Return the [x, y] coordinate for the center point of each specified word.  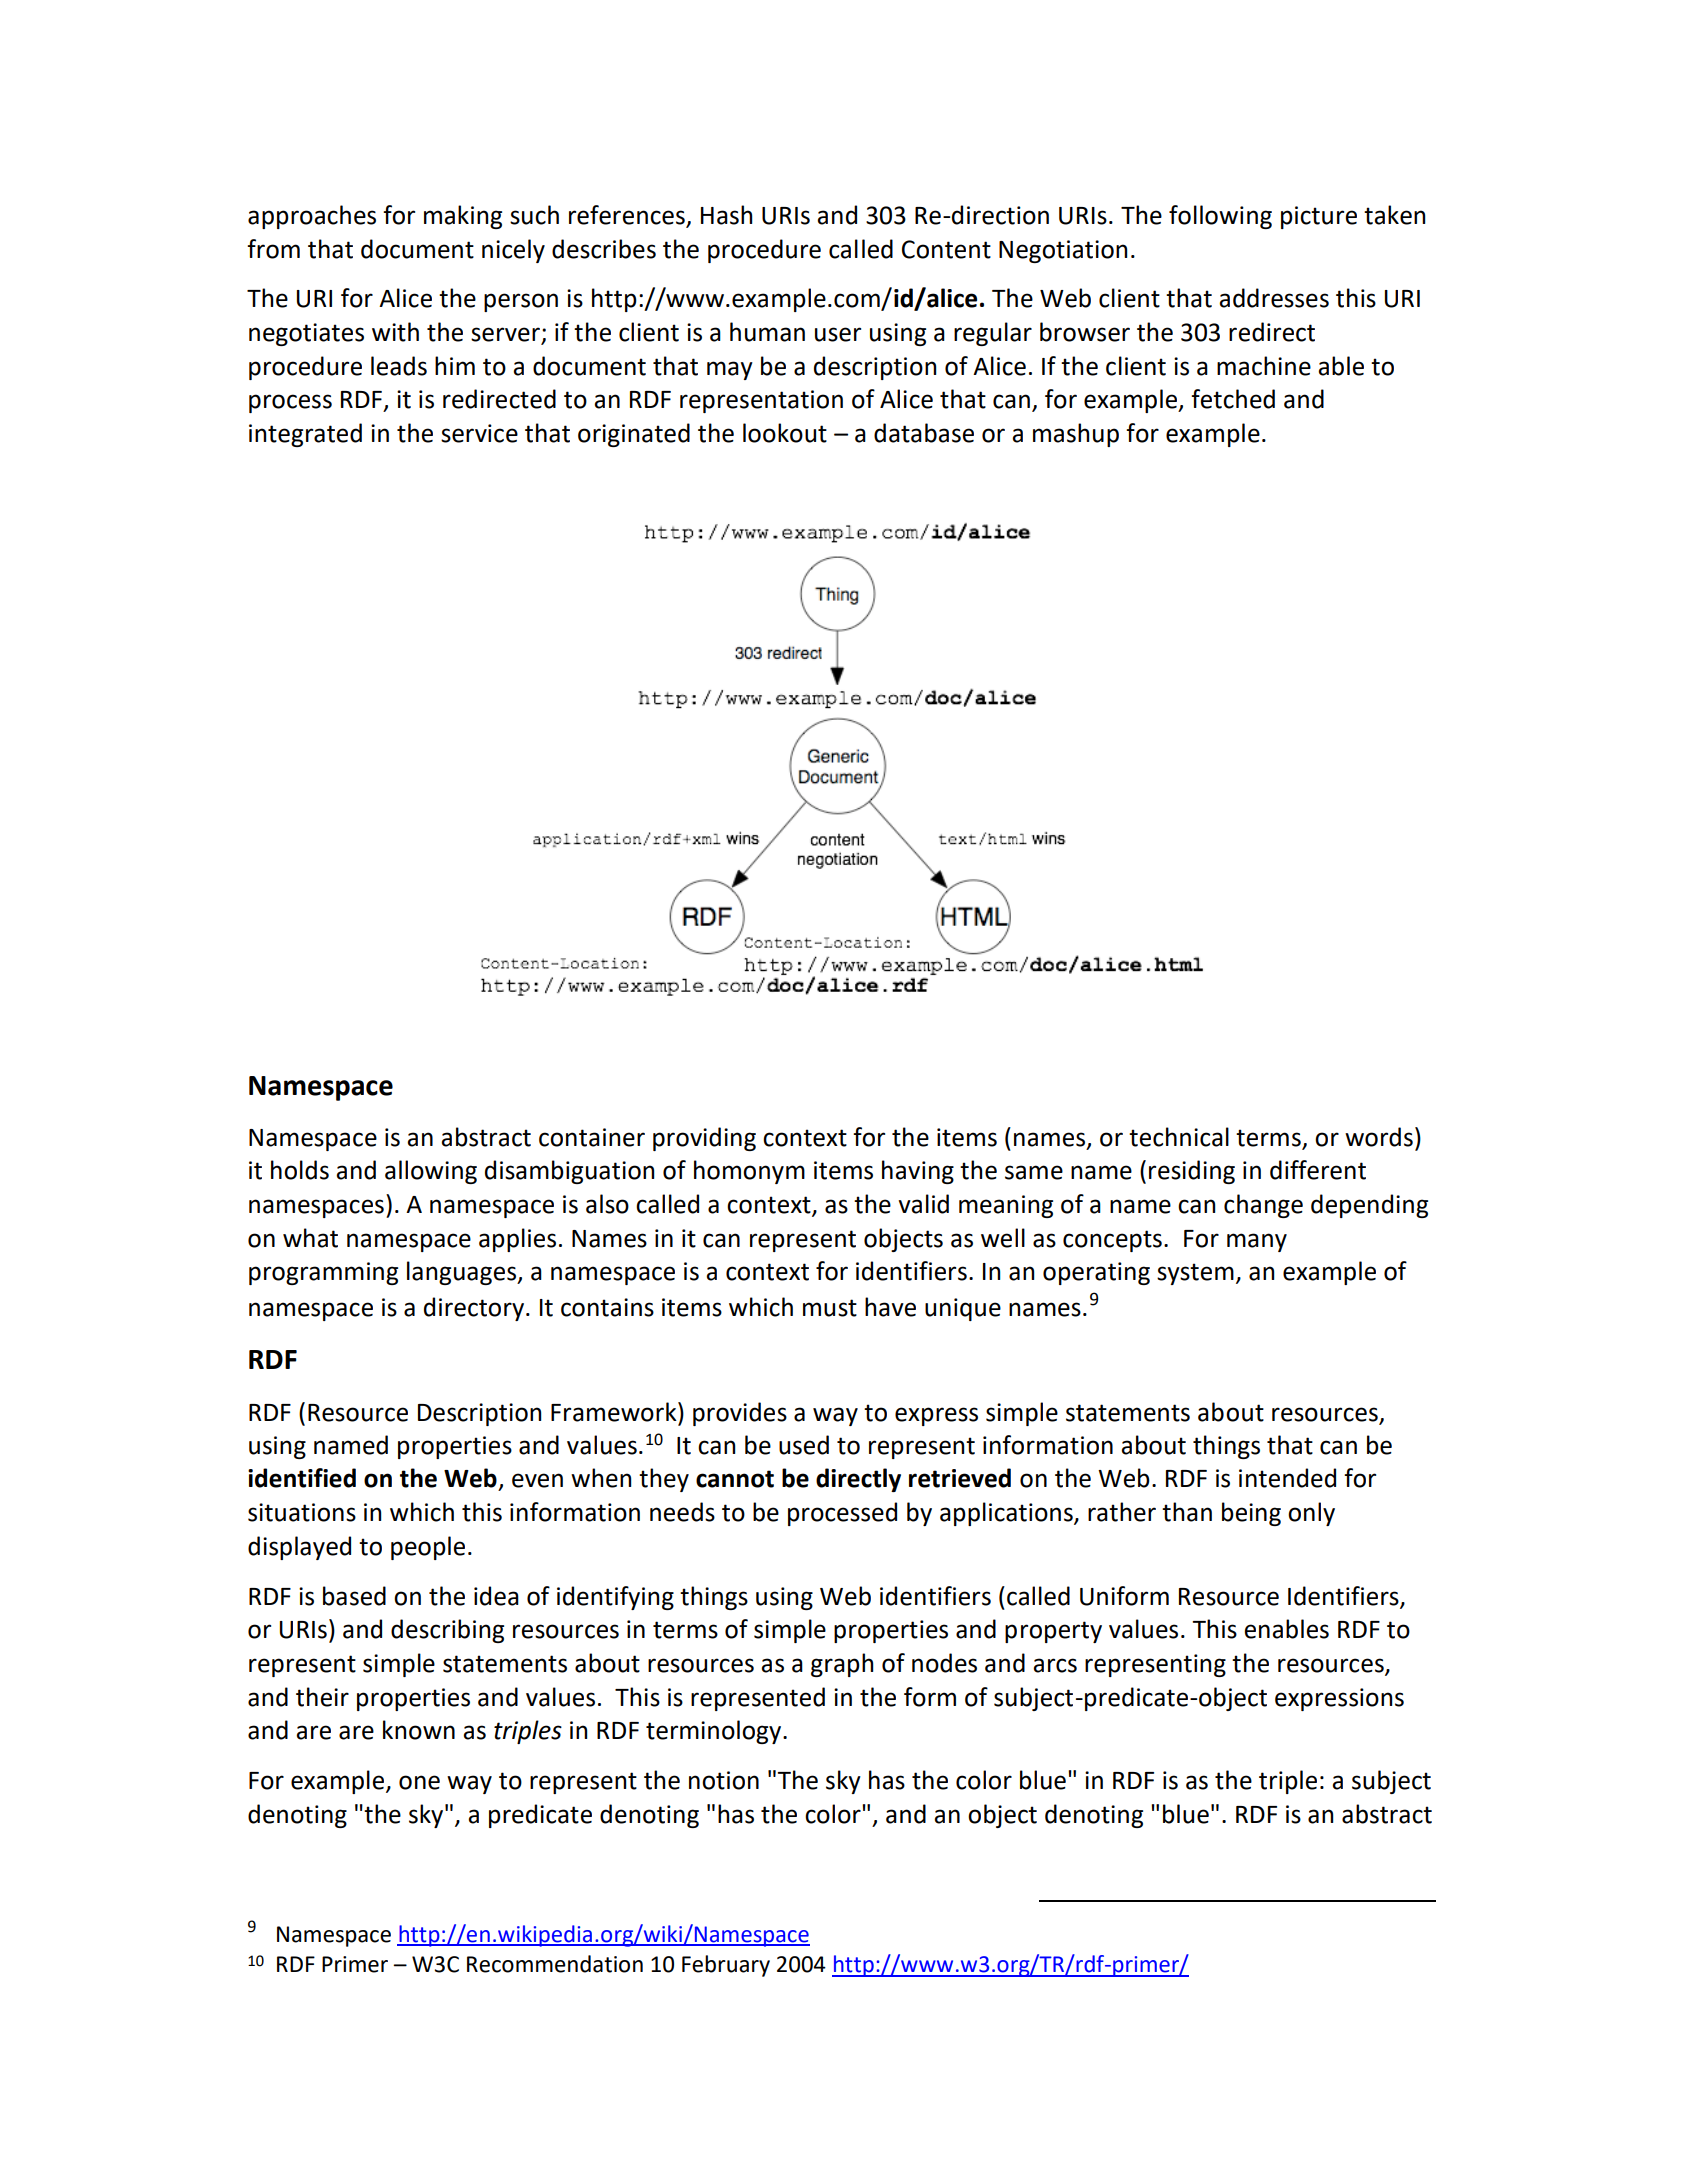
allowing [431, 1172]
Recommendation [555, 1964]
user [838, 334]
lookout [785, 433]
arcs [1055, 1665]
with [395, 332]
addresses [1274, 298]
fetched [1233, 399]
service [479, 433]
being [1251, 1514]
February [726, 1966]
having [918, 1172]
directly [858, 1480]
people [428, 1548]
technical [1179, 1137]
